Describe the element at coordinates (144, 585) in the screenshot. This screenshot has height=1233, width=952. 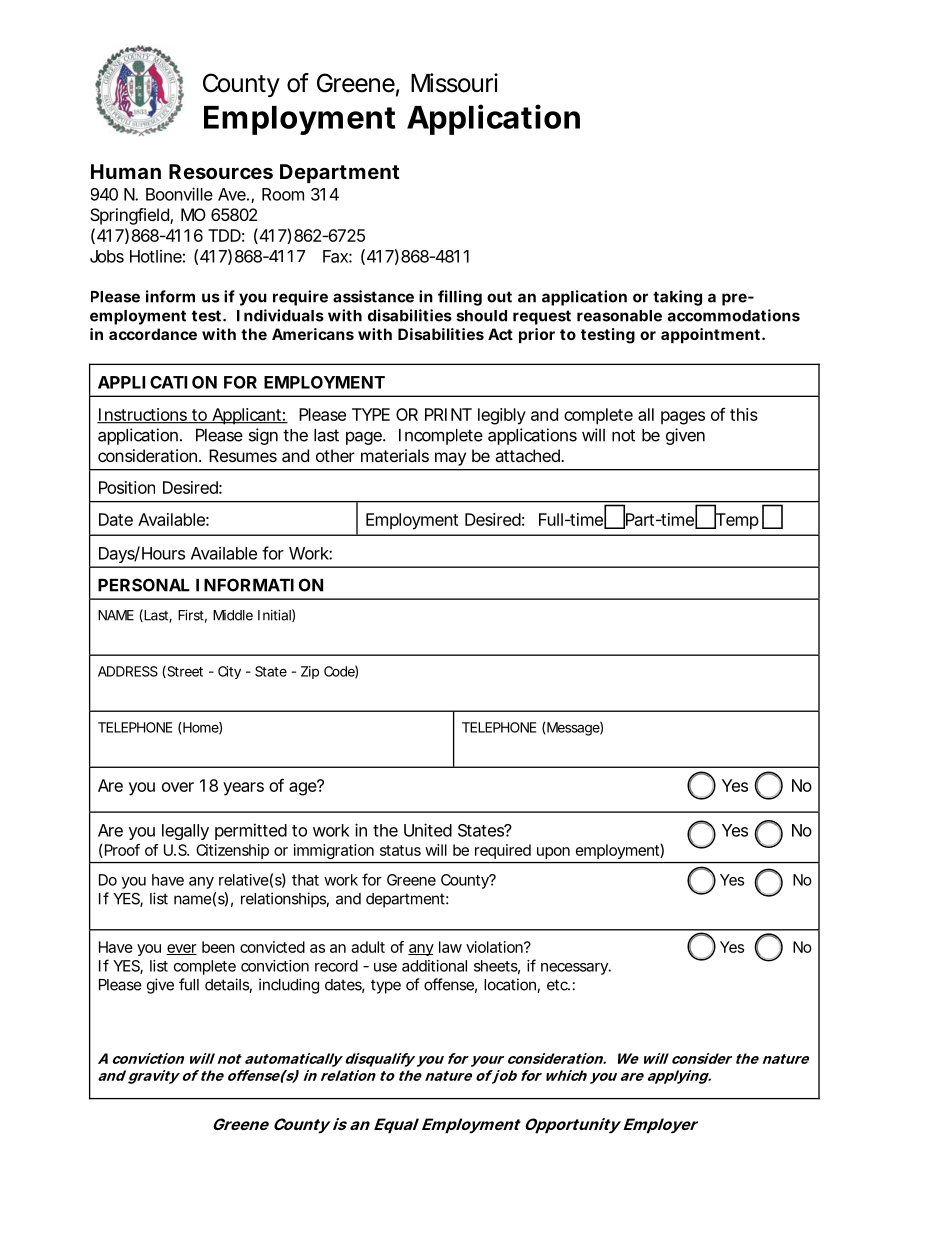
I see `PERSONAL` at that location.
